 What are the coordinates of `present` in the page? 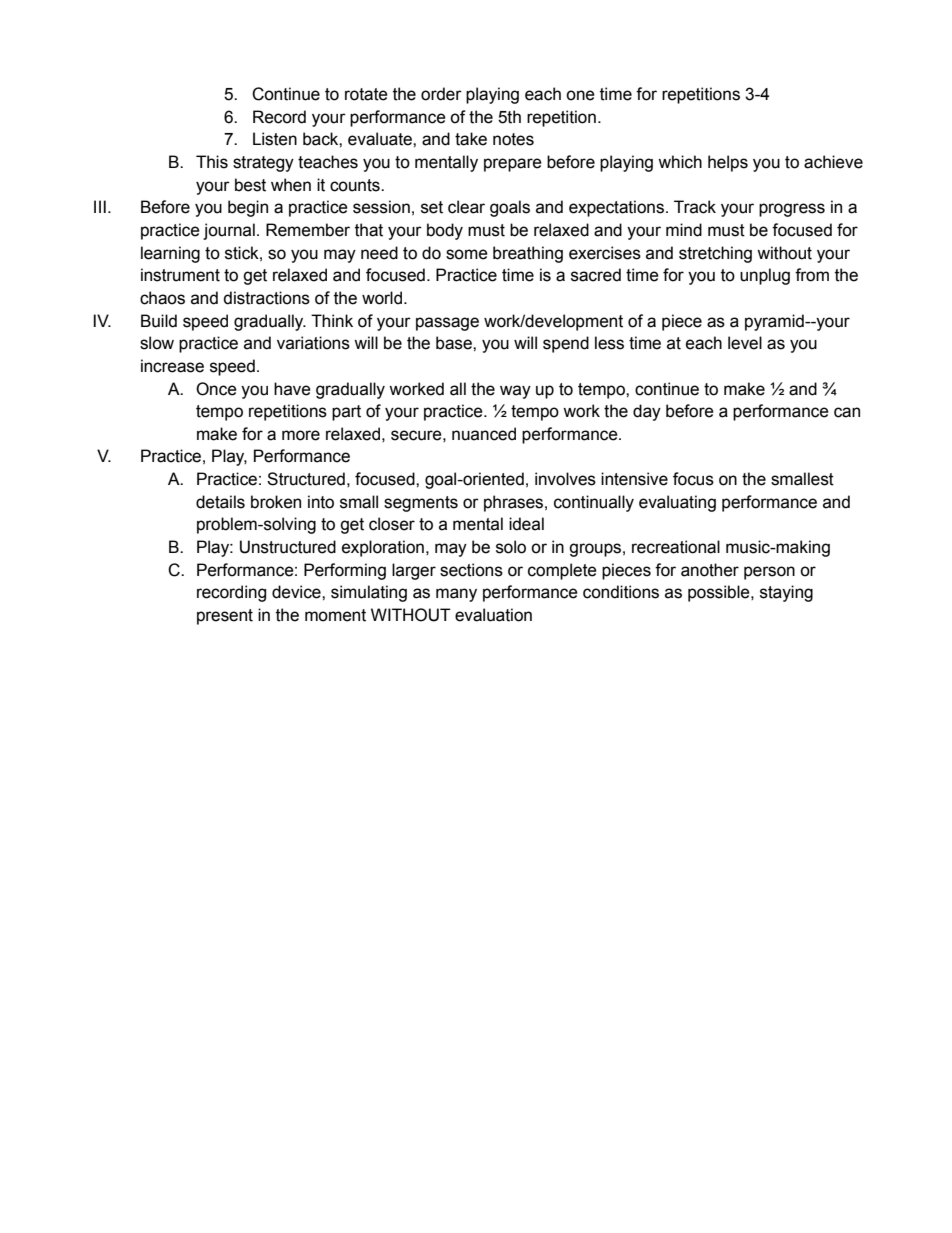 It's located at (225, 617).
